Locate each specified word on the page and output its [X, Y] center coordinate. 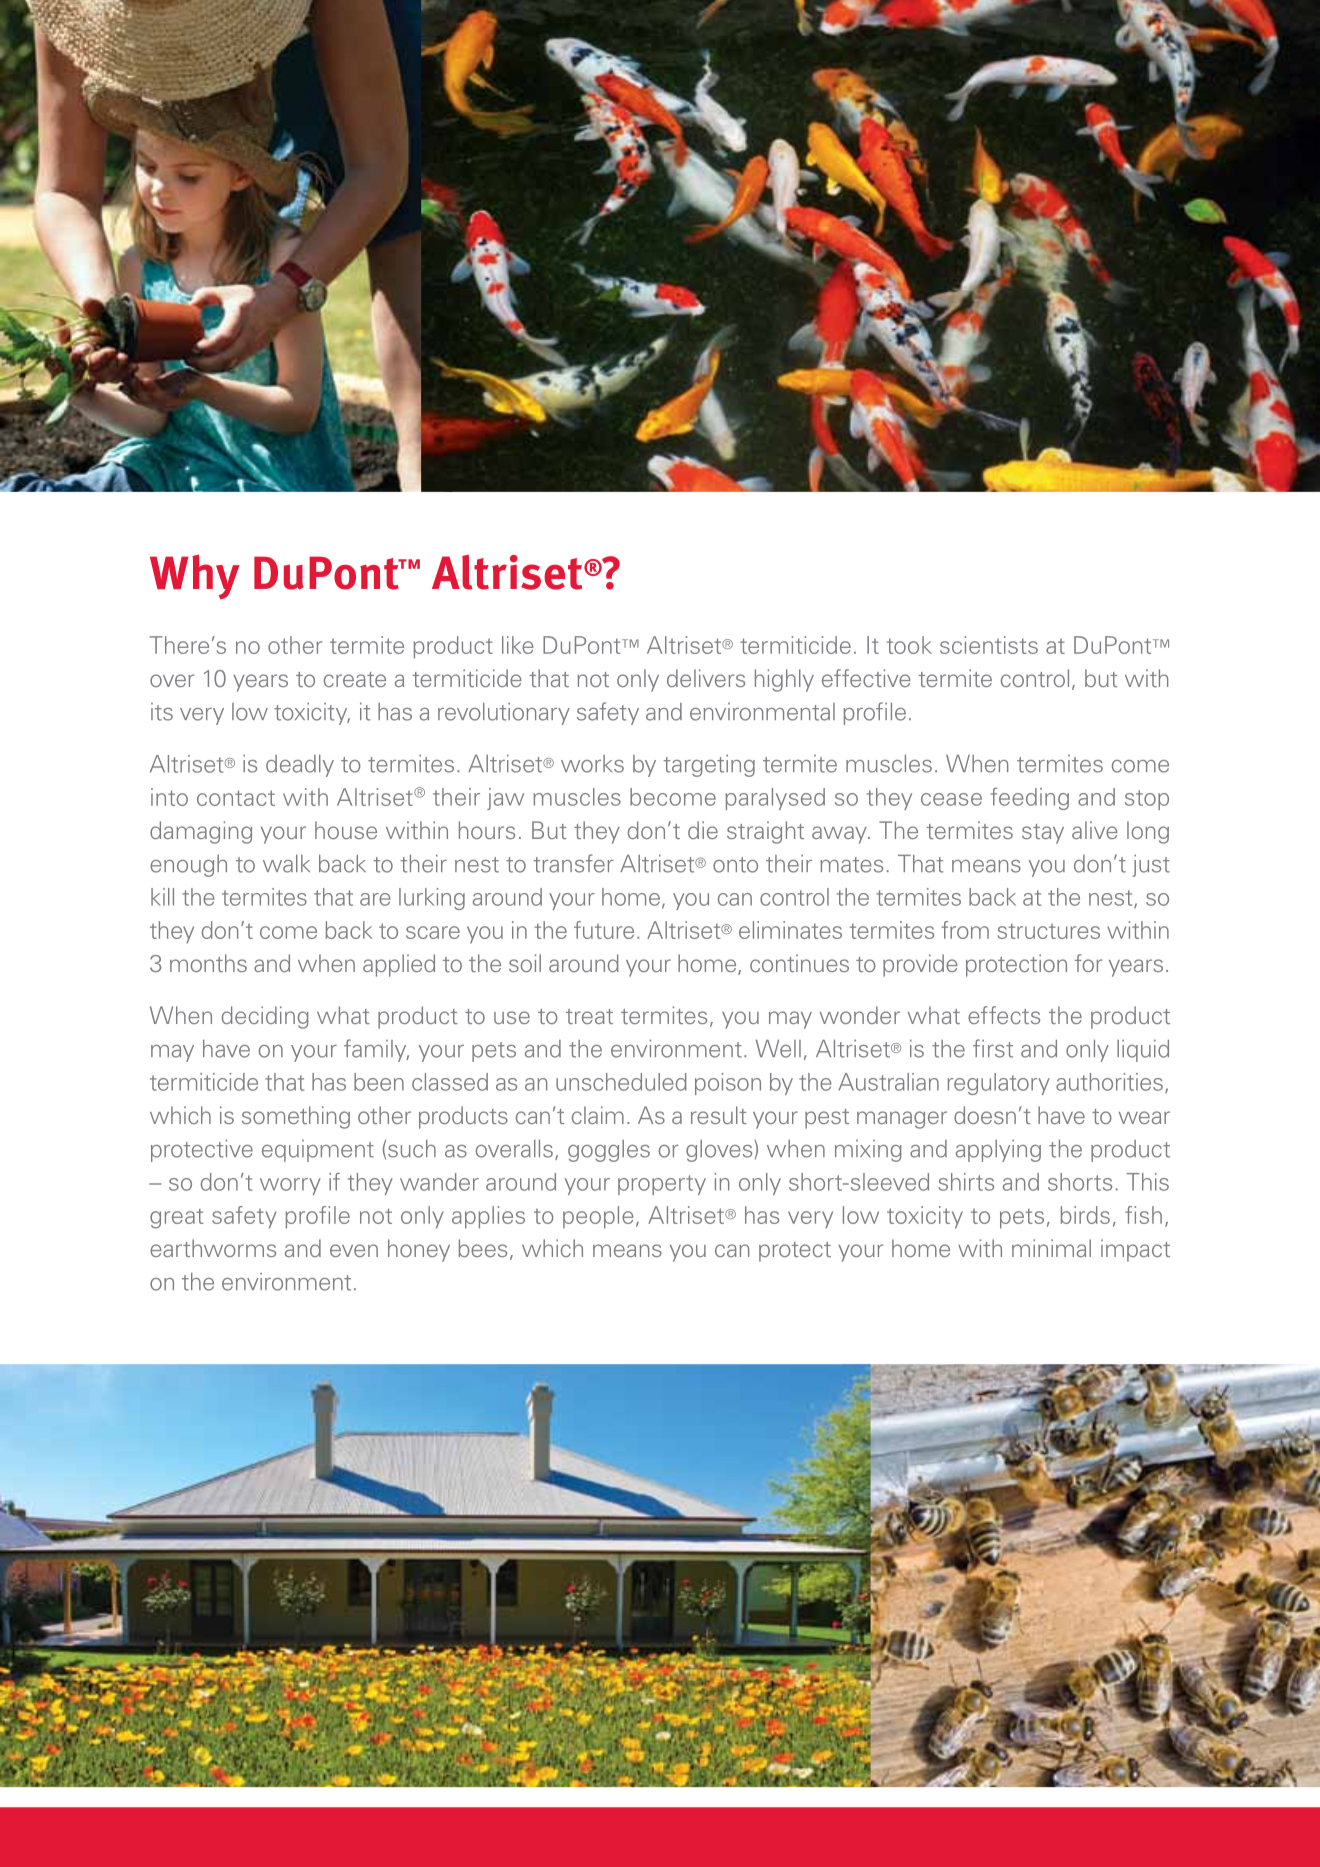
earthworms [213, 1248]
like [518, 645]
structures [1049, 931]
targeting [709, 766]
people [598, 1217]
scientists [989, 645]
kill [162, 897]
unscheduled [621, 1082]
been [379, 1082]
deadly [300, 766]
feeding [1030, 799]
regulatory [999, 1084]
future [604, 930]
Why [195, 576]
